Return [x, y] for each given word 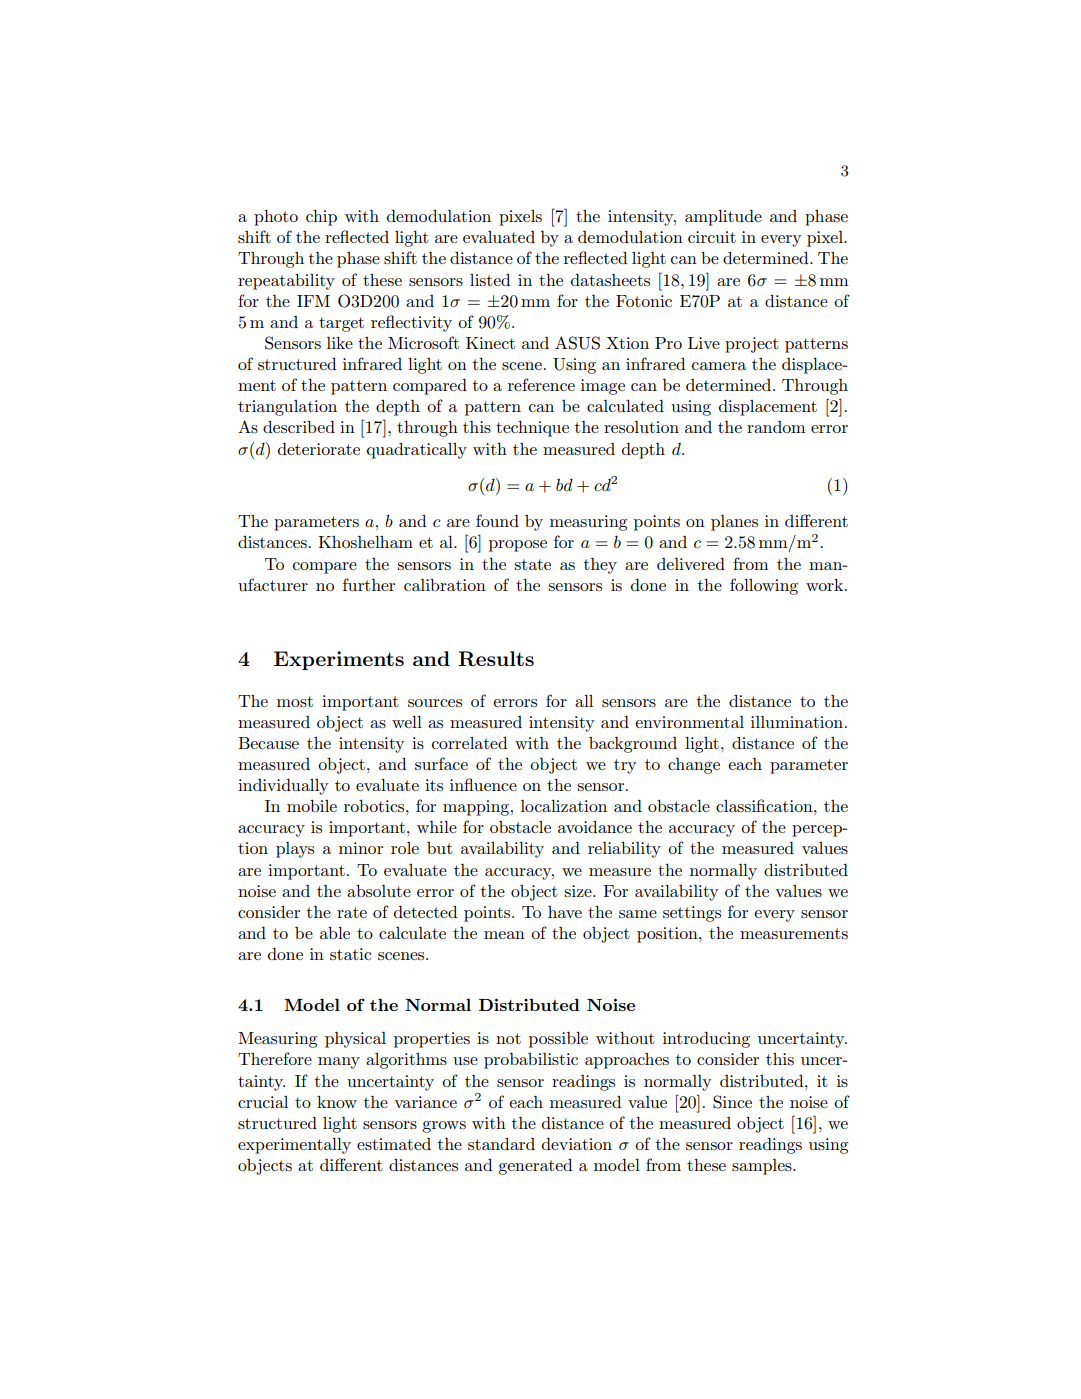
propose [518, 546]
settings [692, 914]
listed [490, 280]
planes [734, 523]
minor [361, 848]
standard [501, 1144]
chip [321, 218]
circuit [712, 237]
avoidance [595, 827]
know [337, 1102]
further [369, 584]
